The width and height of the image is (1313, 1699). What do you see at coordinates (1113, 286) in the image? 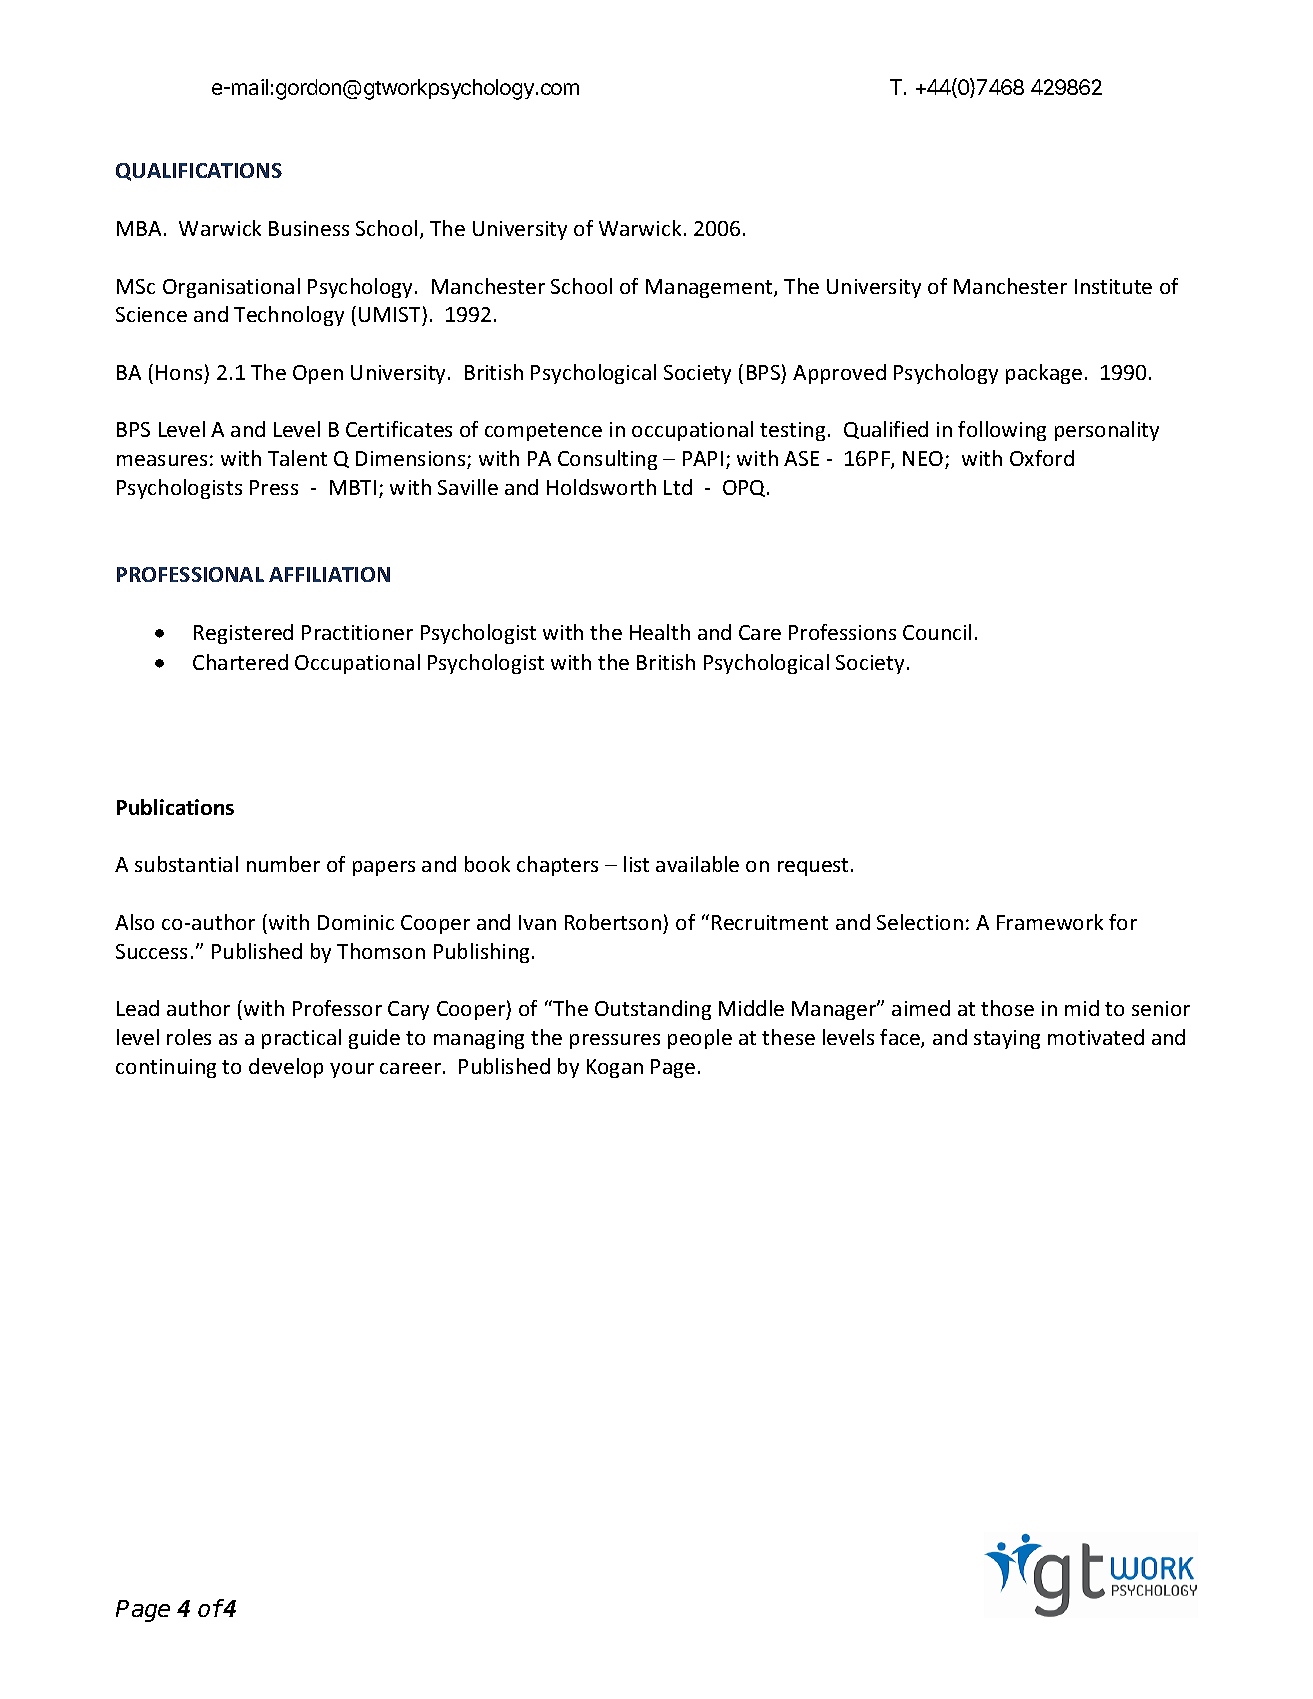
I see `Institute` at bounding box center [1113, 286].
